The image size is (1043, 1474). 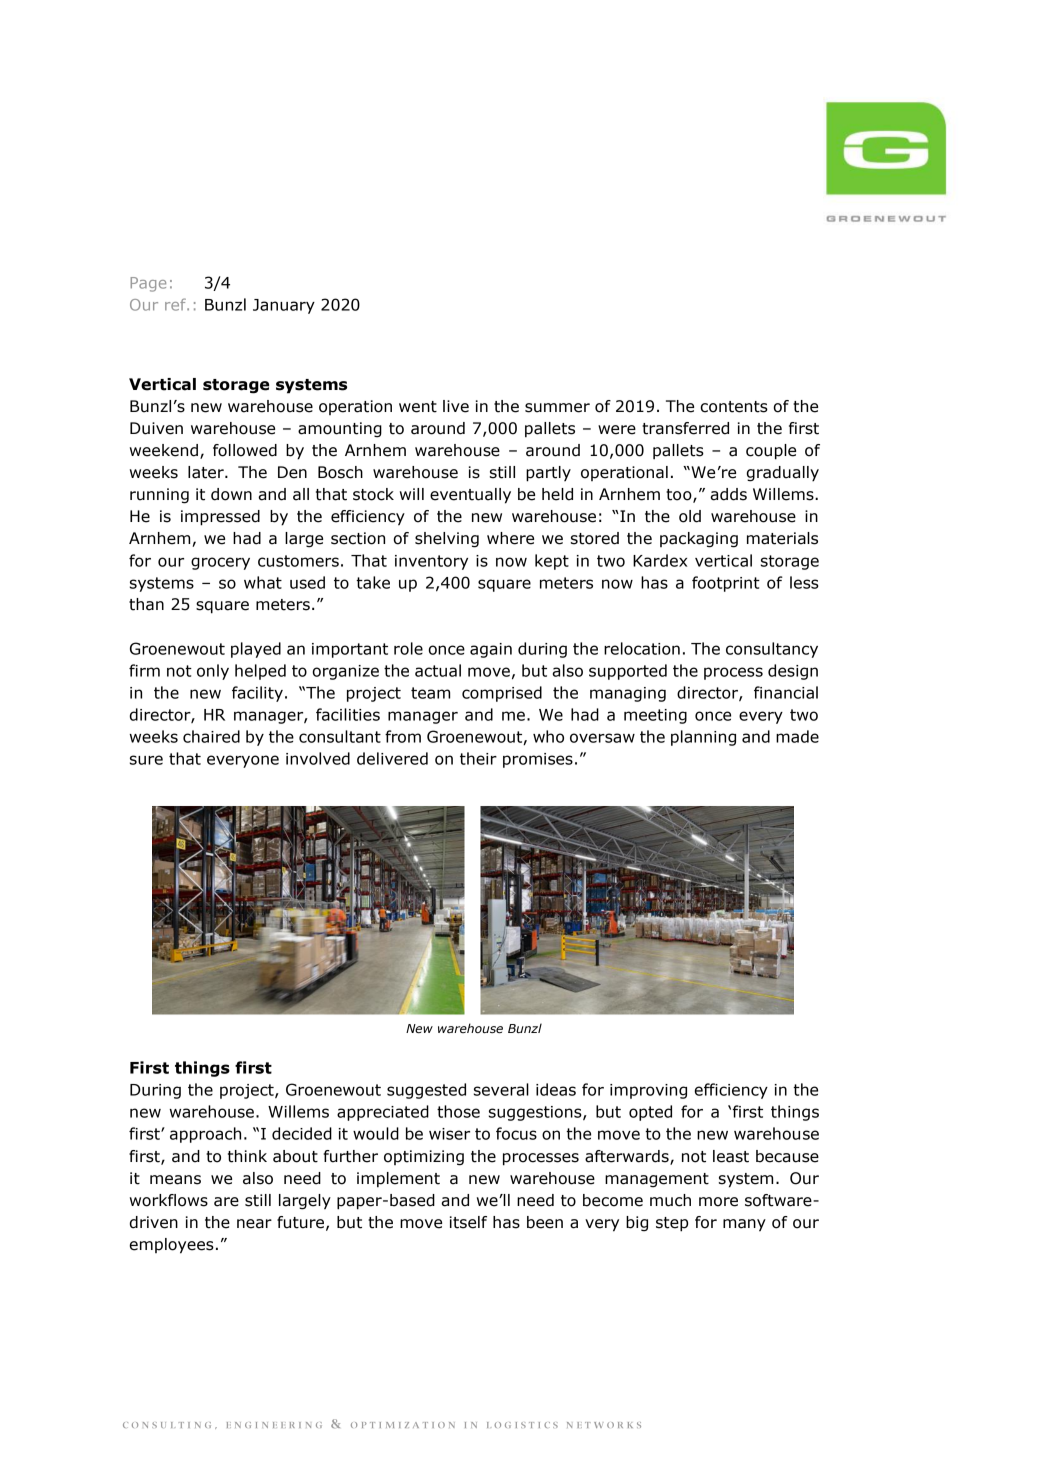 I want to click on sure, so click(x=146, y=760).
